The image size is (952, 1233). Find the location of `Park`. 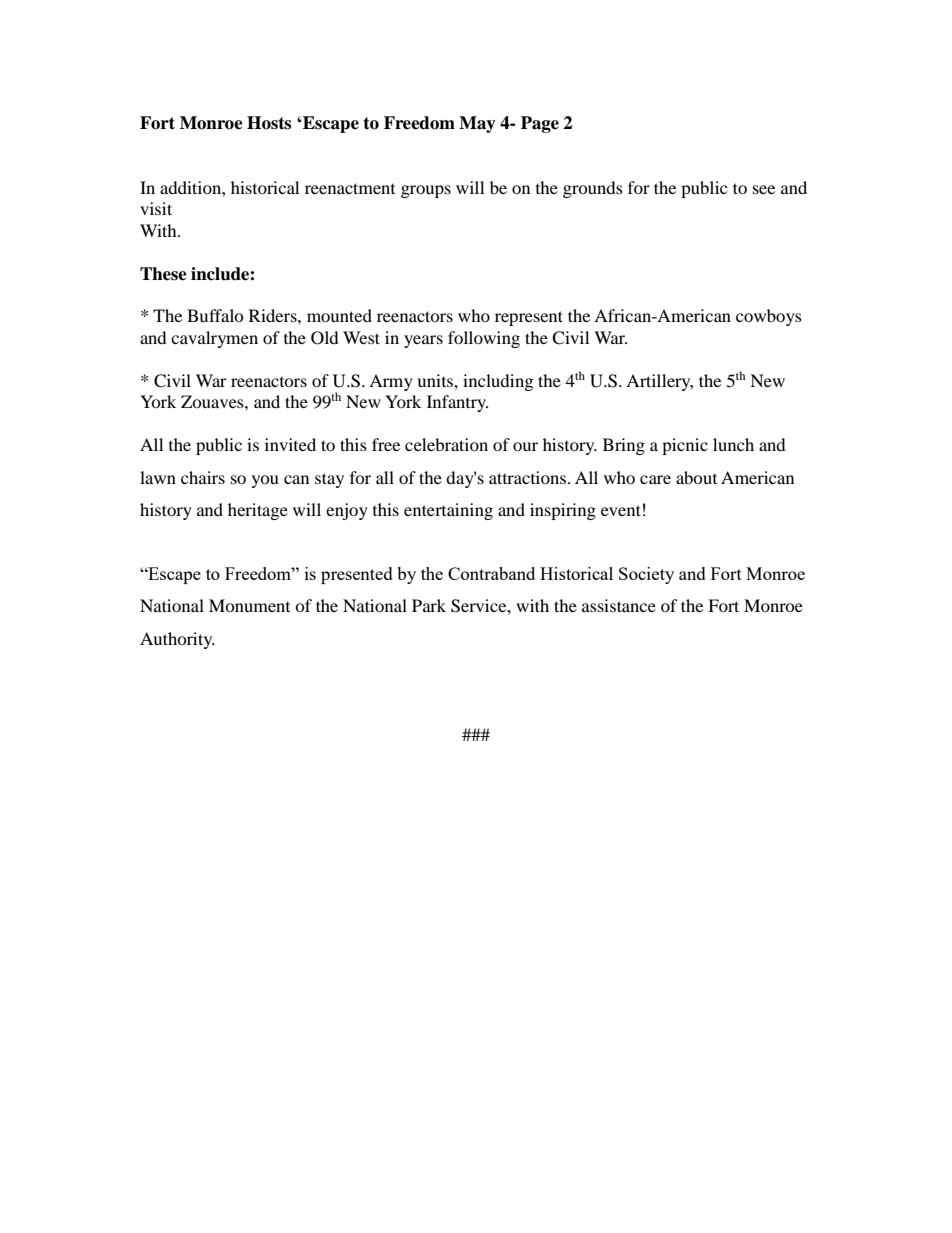

Park is located at coordinates (429, 605).
